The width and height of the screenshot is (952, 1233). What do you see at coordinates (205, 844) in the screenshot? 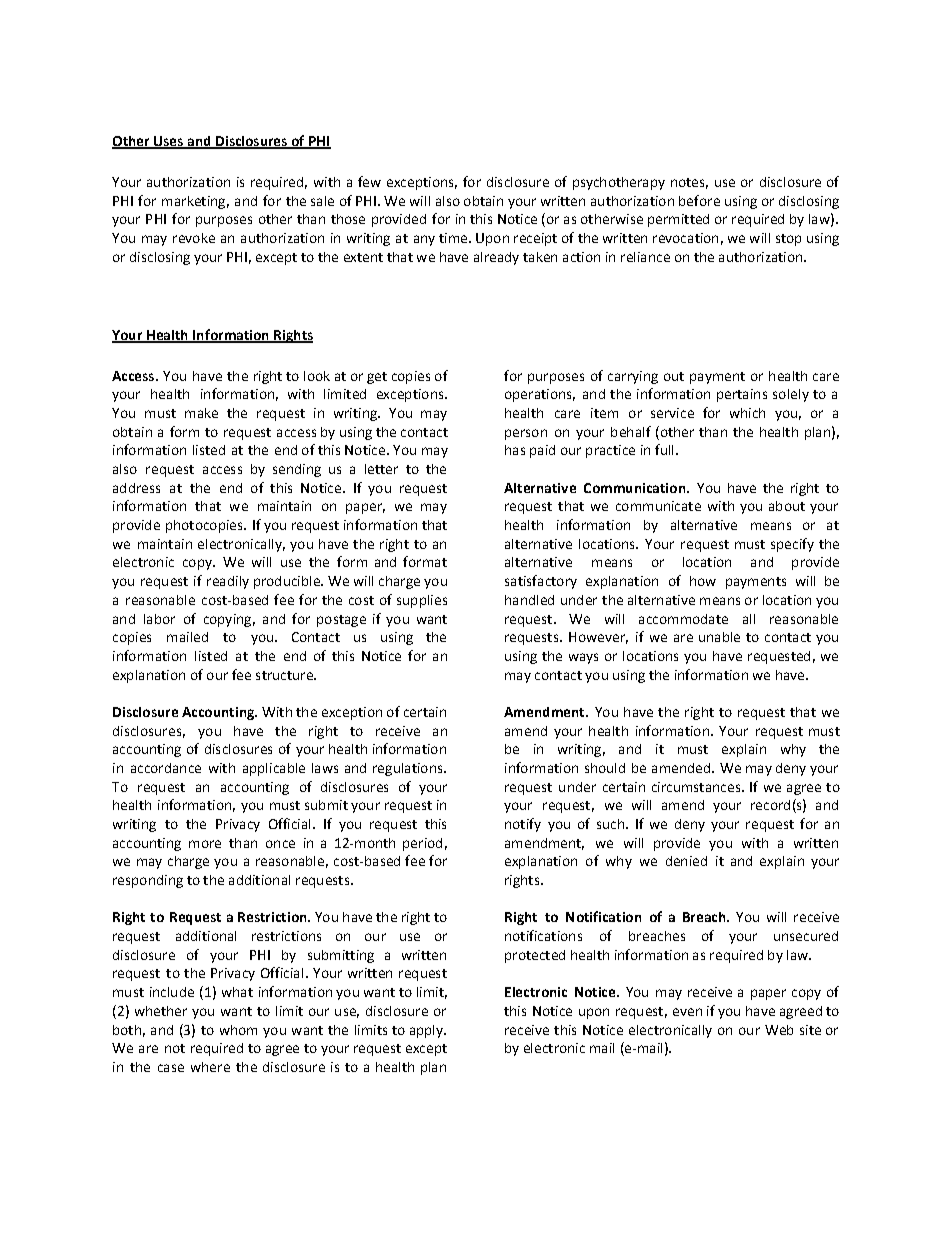
I see `more` at bounding box center [205, 844].
